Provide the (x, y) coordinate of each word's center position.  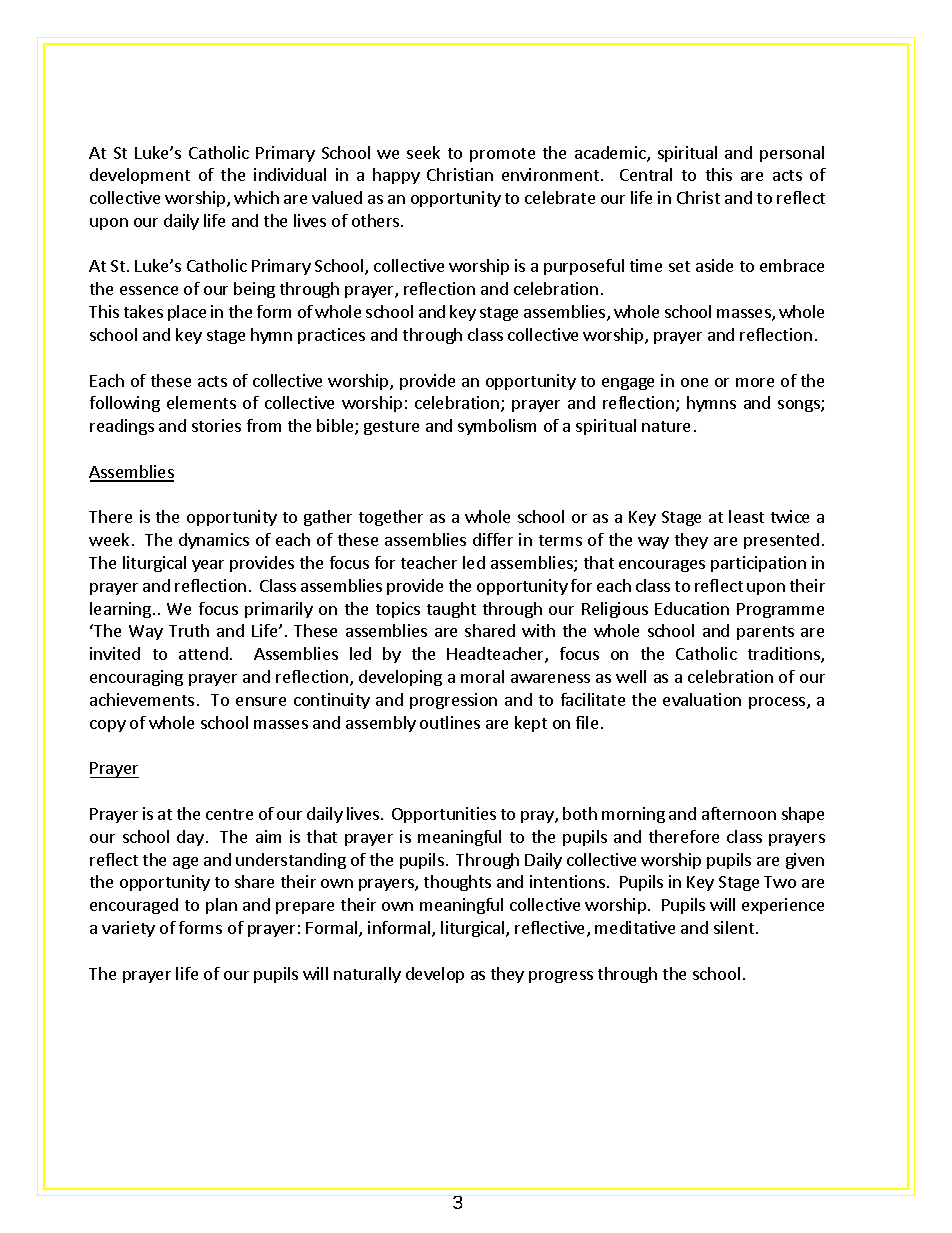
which (256, 197)
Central (646, 174)
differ (493, 539)
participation (758, 564)
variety (128, 929)
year (208, 566)
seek (423, 152)
